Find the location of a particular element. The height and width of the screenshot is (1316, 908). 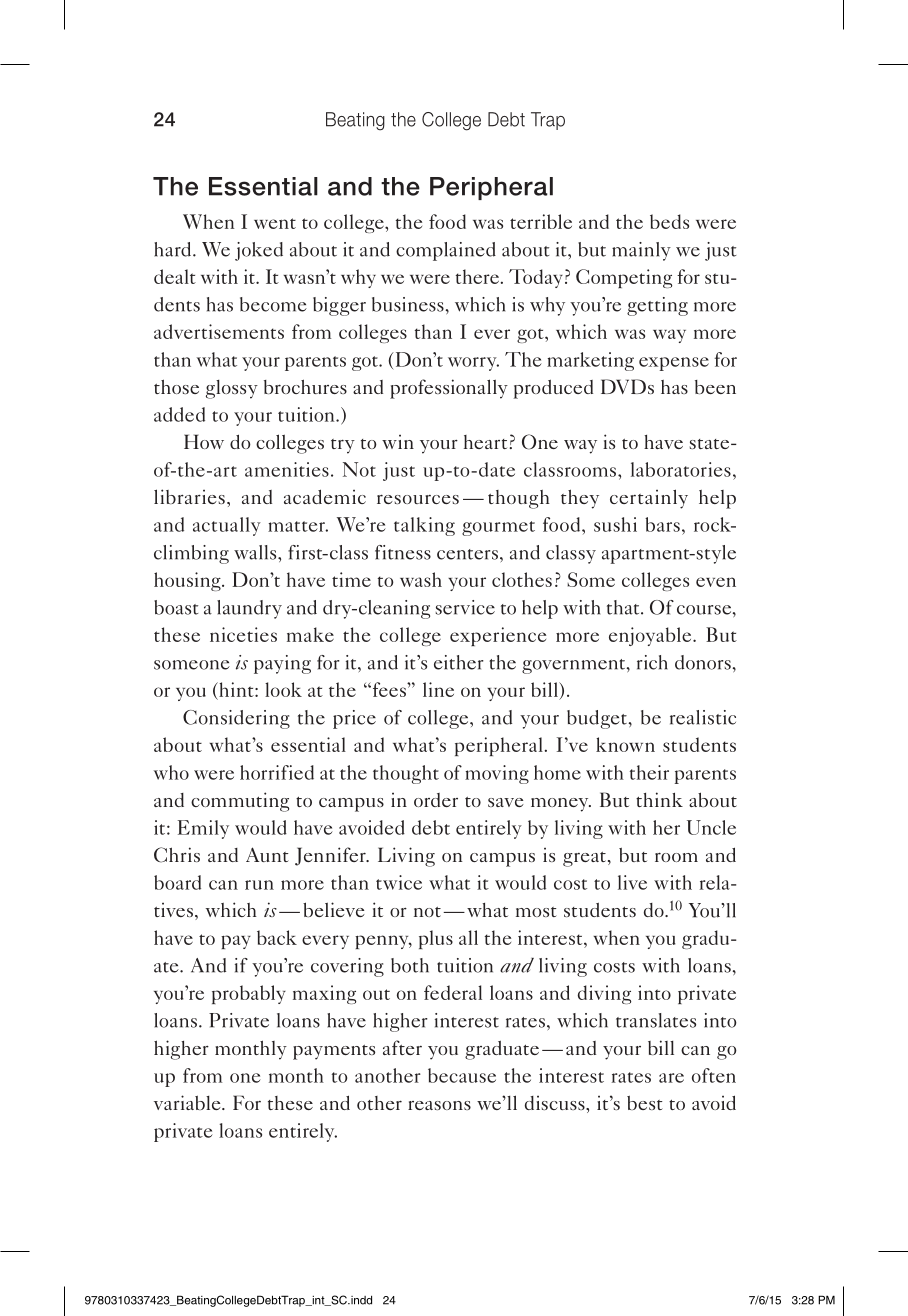

because is located at coordinates (462, 1075).
